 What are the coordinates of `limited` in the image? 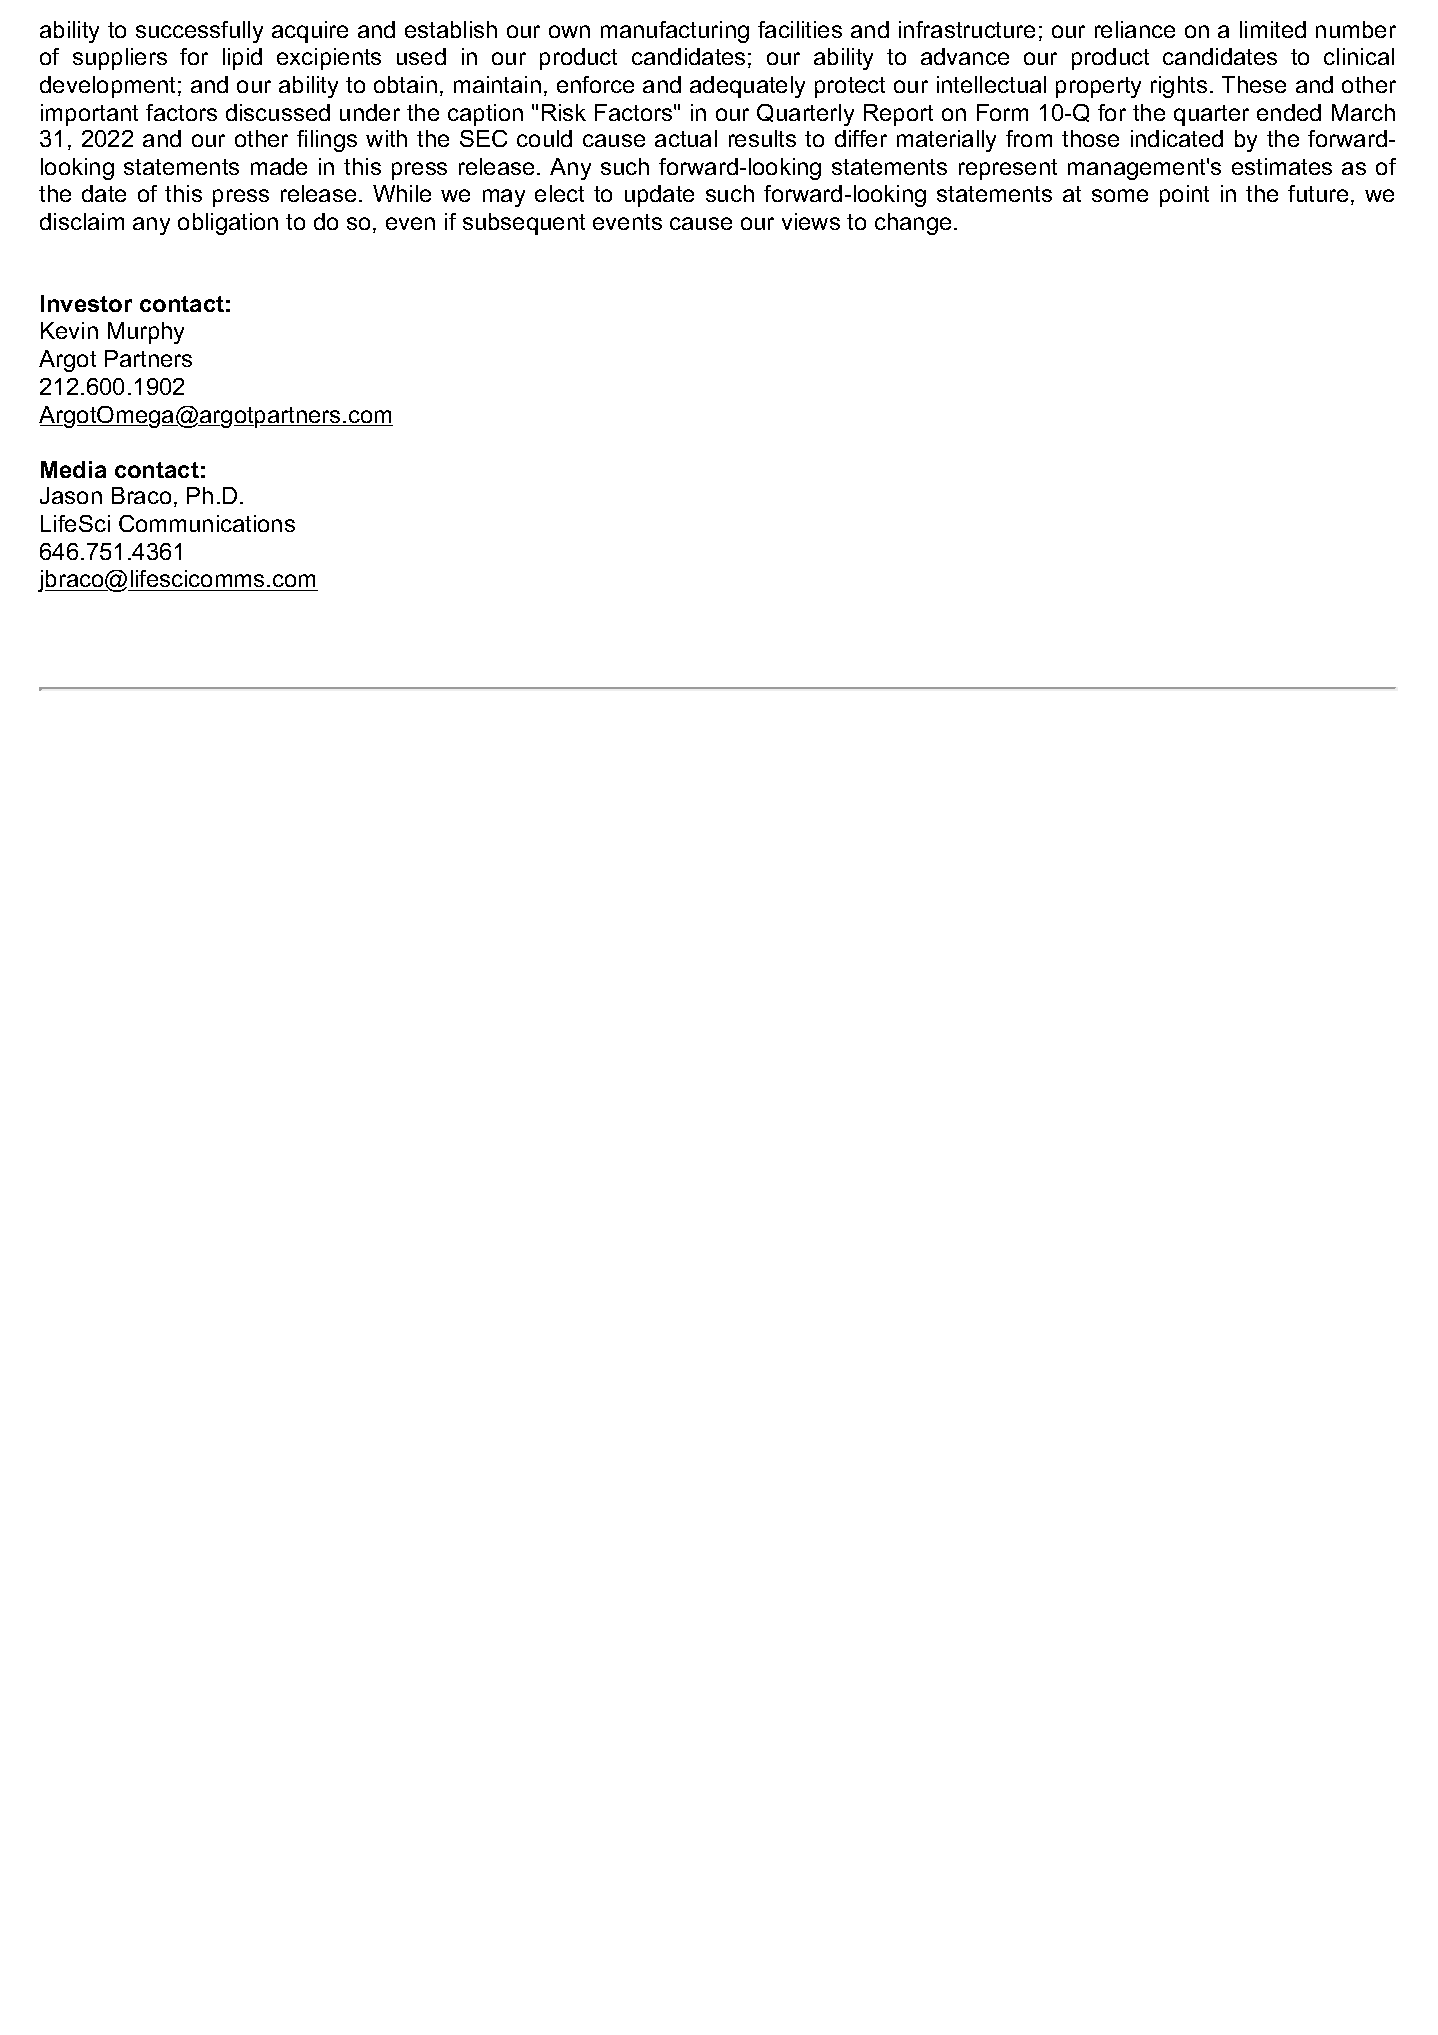 It's located at (1273, 29).
